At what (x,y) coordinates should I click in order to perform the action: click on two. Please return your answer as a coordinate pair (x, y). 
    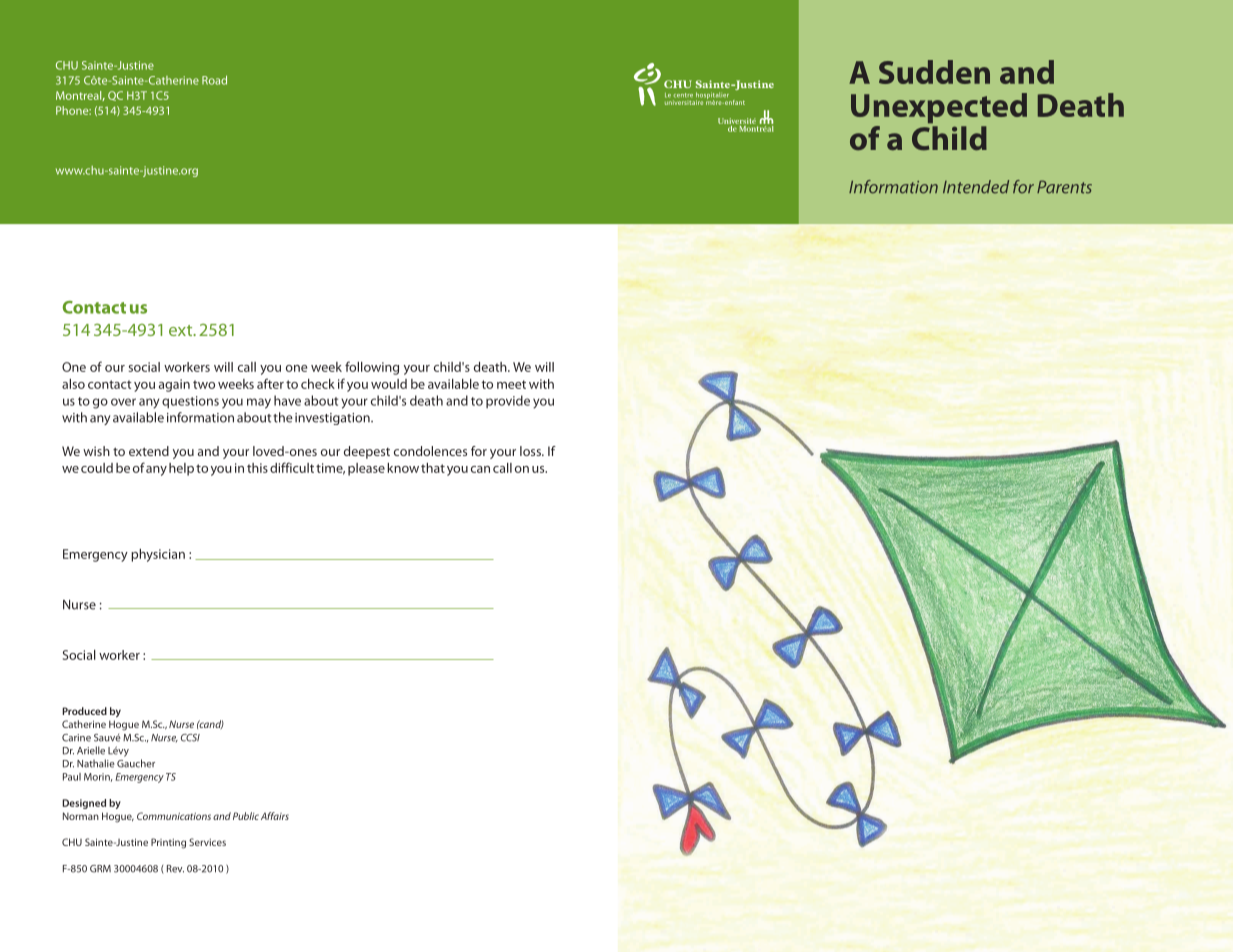
    Looking at the image, I should click on (204, 384).
